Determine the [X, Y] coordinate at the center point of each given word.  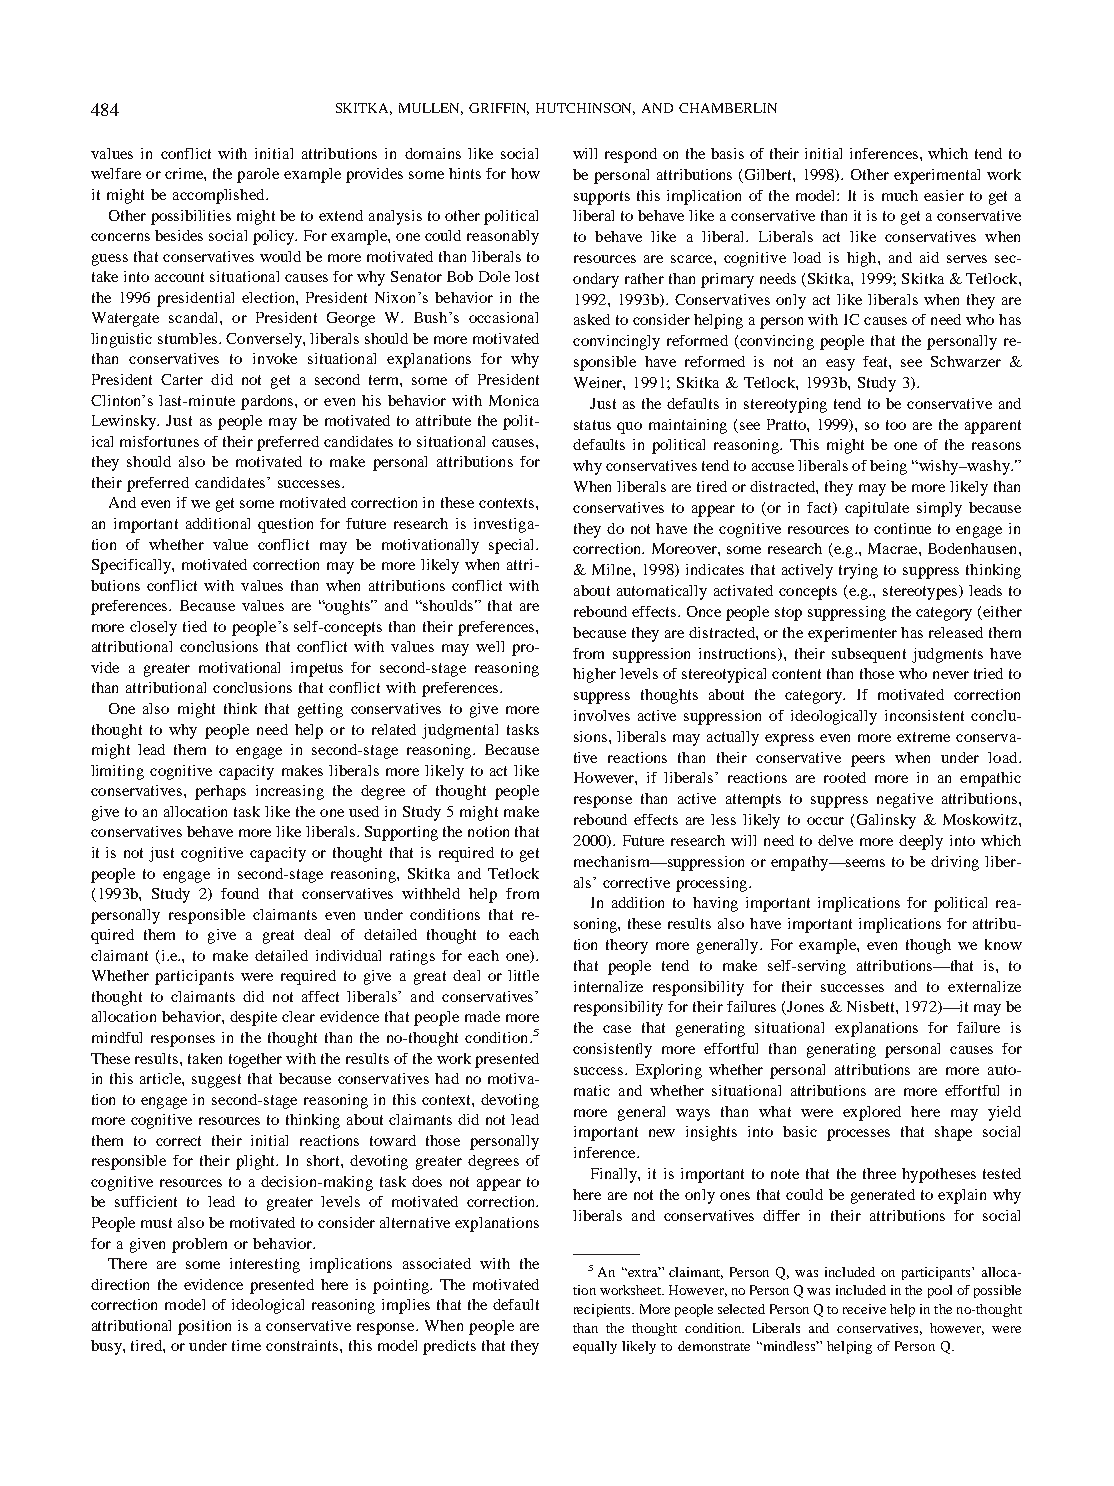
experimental [937, 176]
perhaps [220, 792]
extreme [923, 737]
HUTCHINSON [585, 109]
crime [185, 173]
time [246, 1345]
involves [602, 715]
